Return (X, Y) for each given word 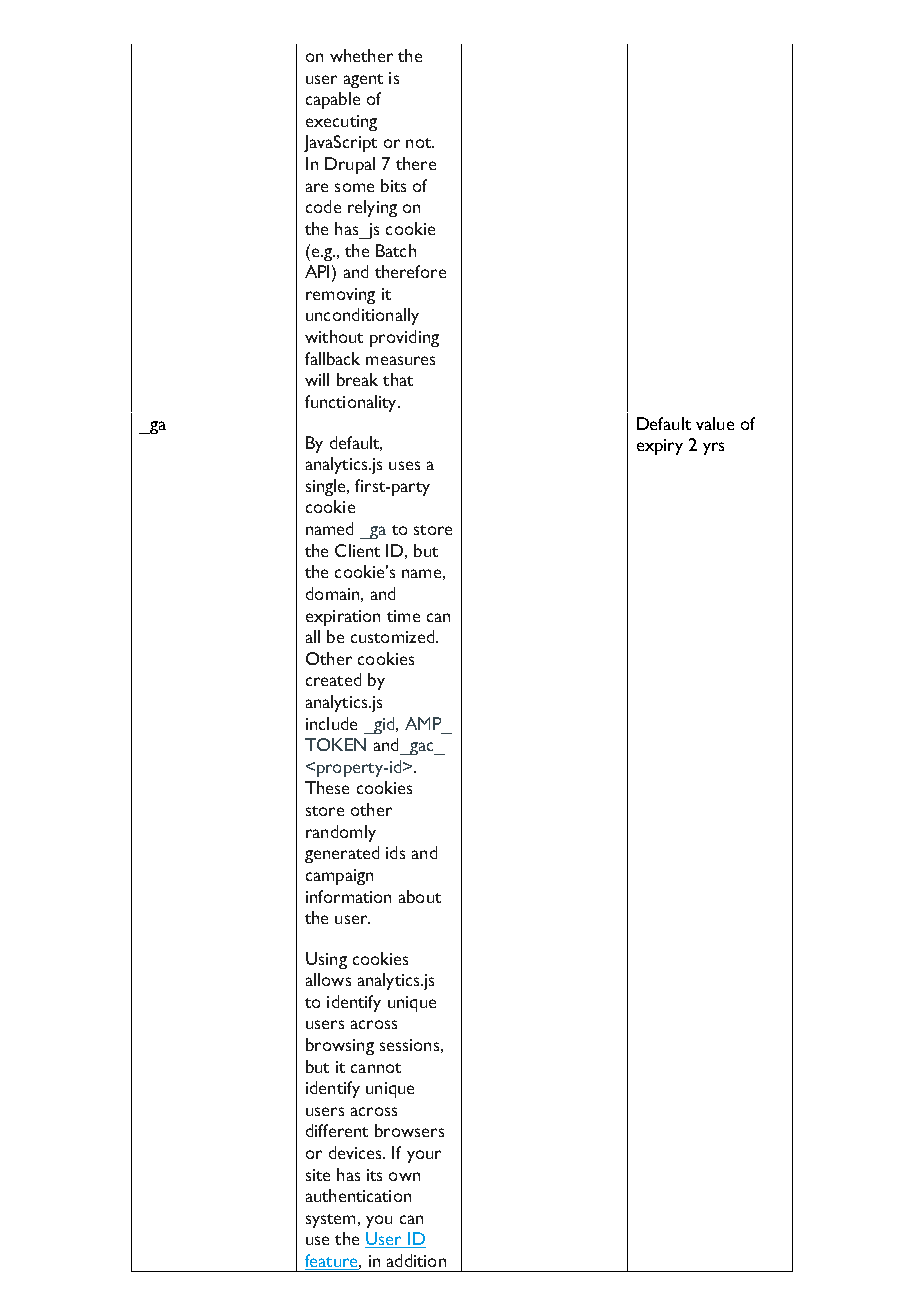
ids (395, 852)
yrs (713, 448)
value (715, 423)
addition (416, 1260)
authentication (358, 1195)
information (348, 896)
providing (404, 338)
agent (363, 81)
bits (393, 185)
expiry (660, 447)
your (424, 1156)
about (420, 896)
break (357, 379)
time (403, 616)
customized (394, 636)
